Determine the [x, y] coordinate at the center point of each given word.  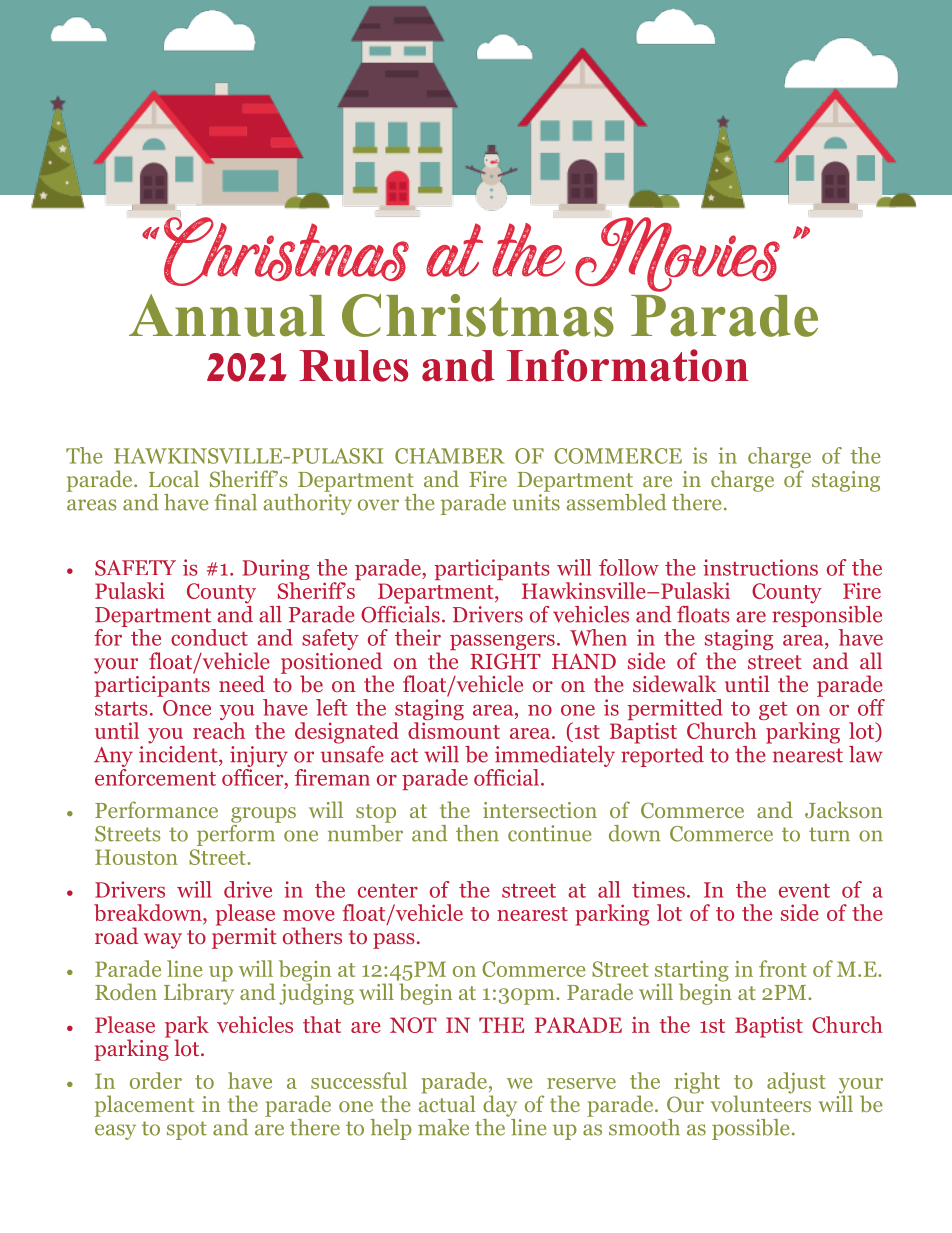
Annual [227, 315]
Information [628, 365]
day [500, 1106]
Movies [677, 254]
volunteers [761, 1102]
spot [187, 1130]
